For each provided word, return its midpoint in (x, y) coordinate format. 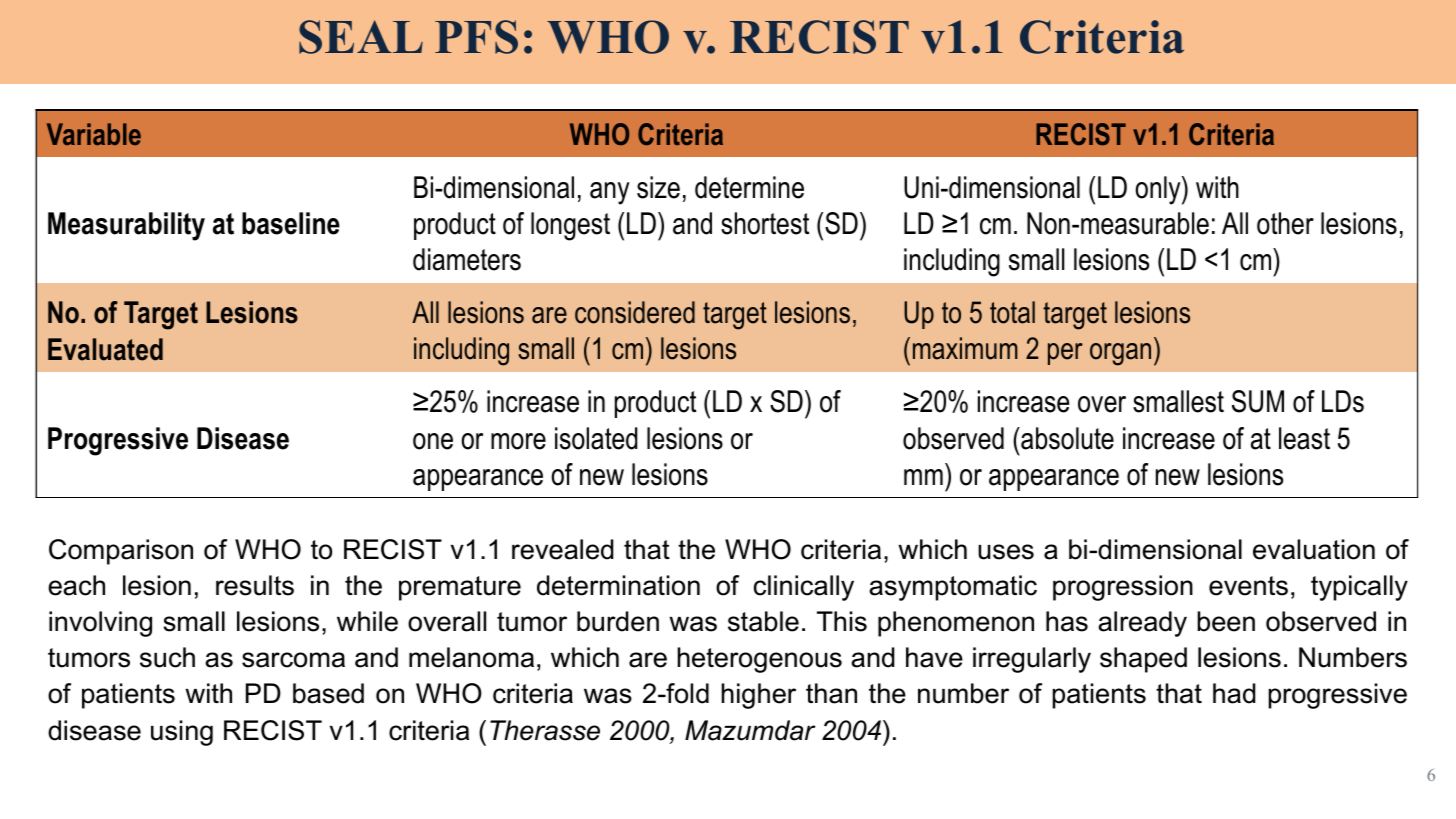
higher (758, 696)
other (1285, 223)
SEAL (361, 37)
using (182, 733)
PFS (476, 37)
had (1234, 693)
